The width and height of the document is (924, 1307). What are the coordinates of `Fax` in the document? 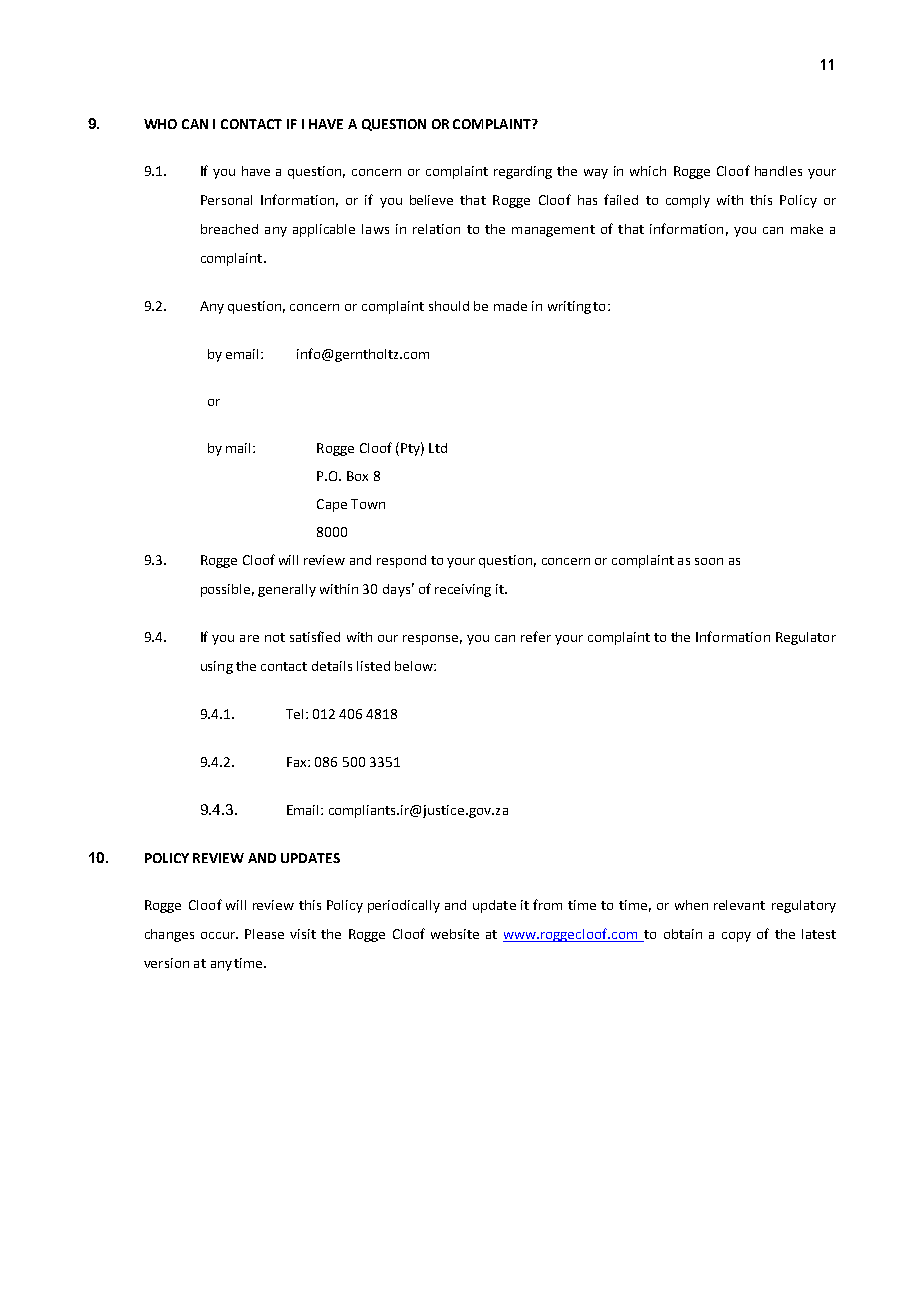 It's located at (298, 762).
